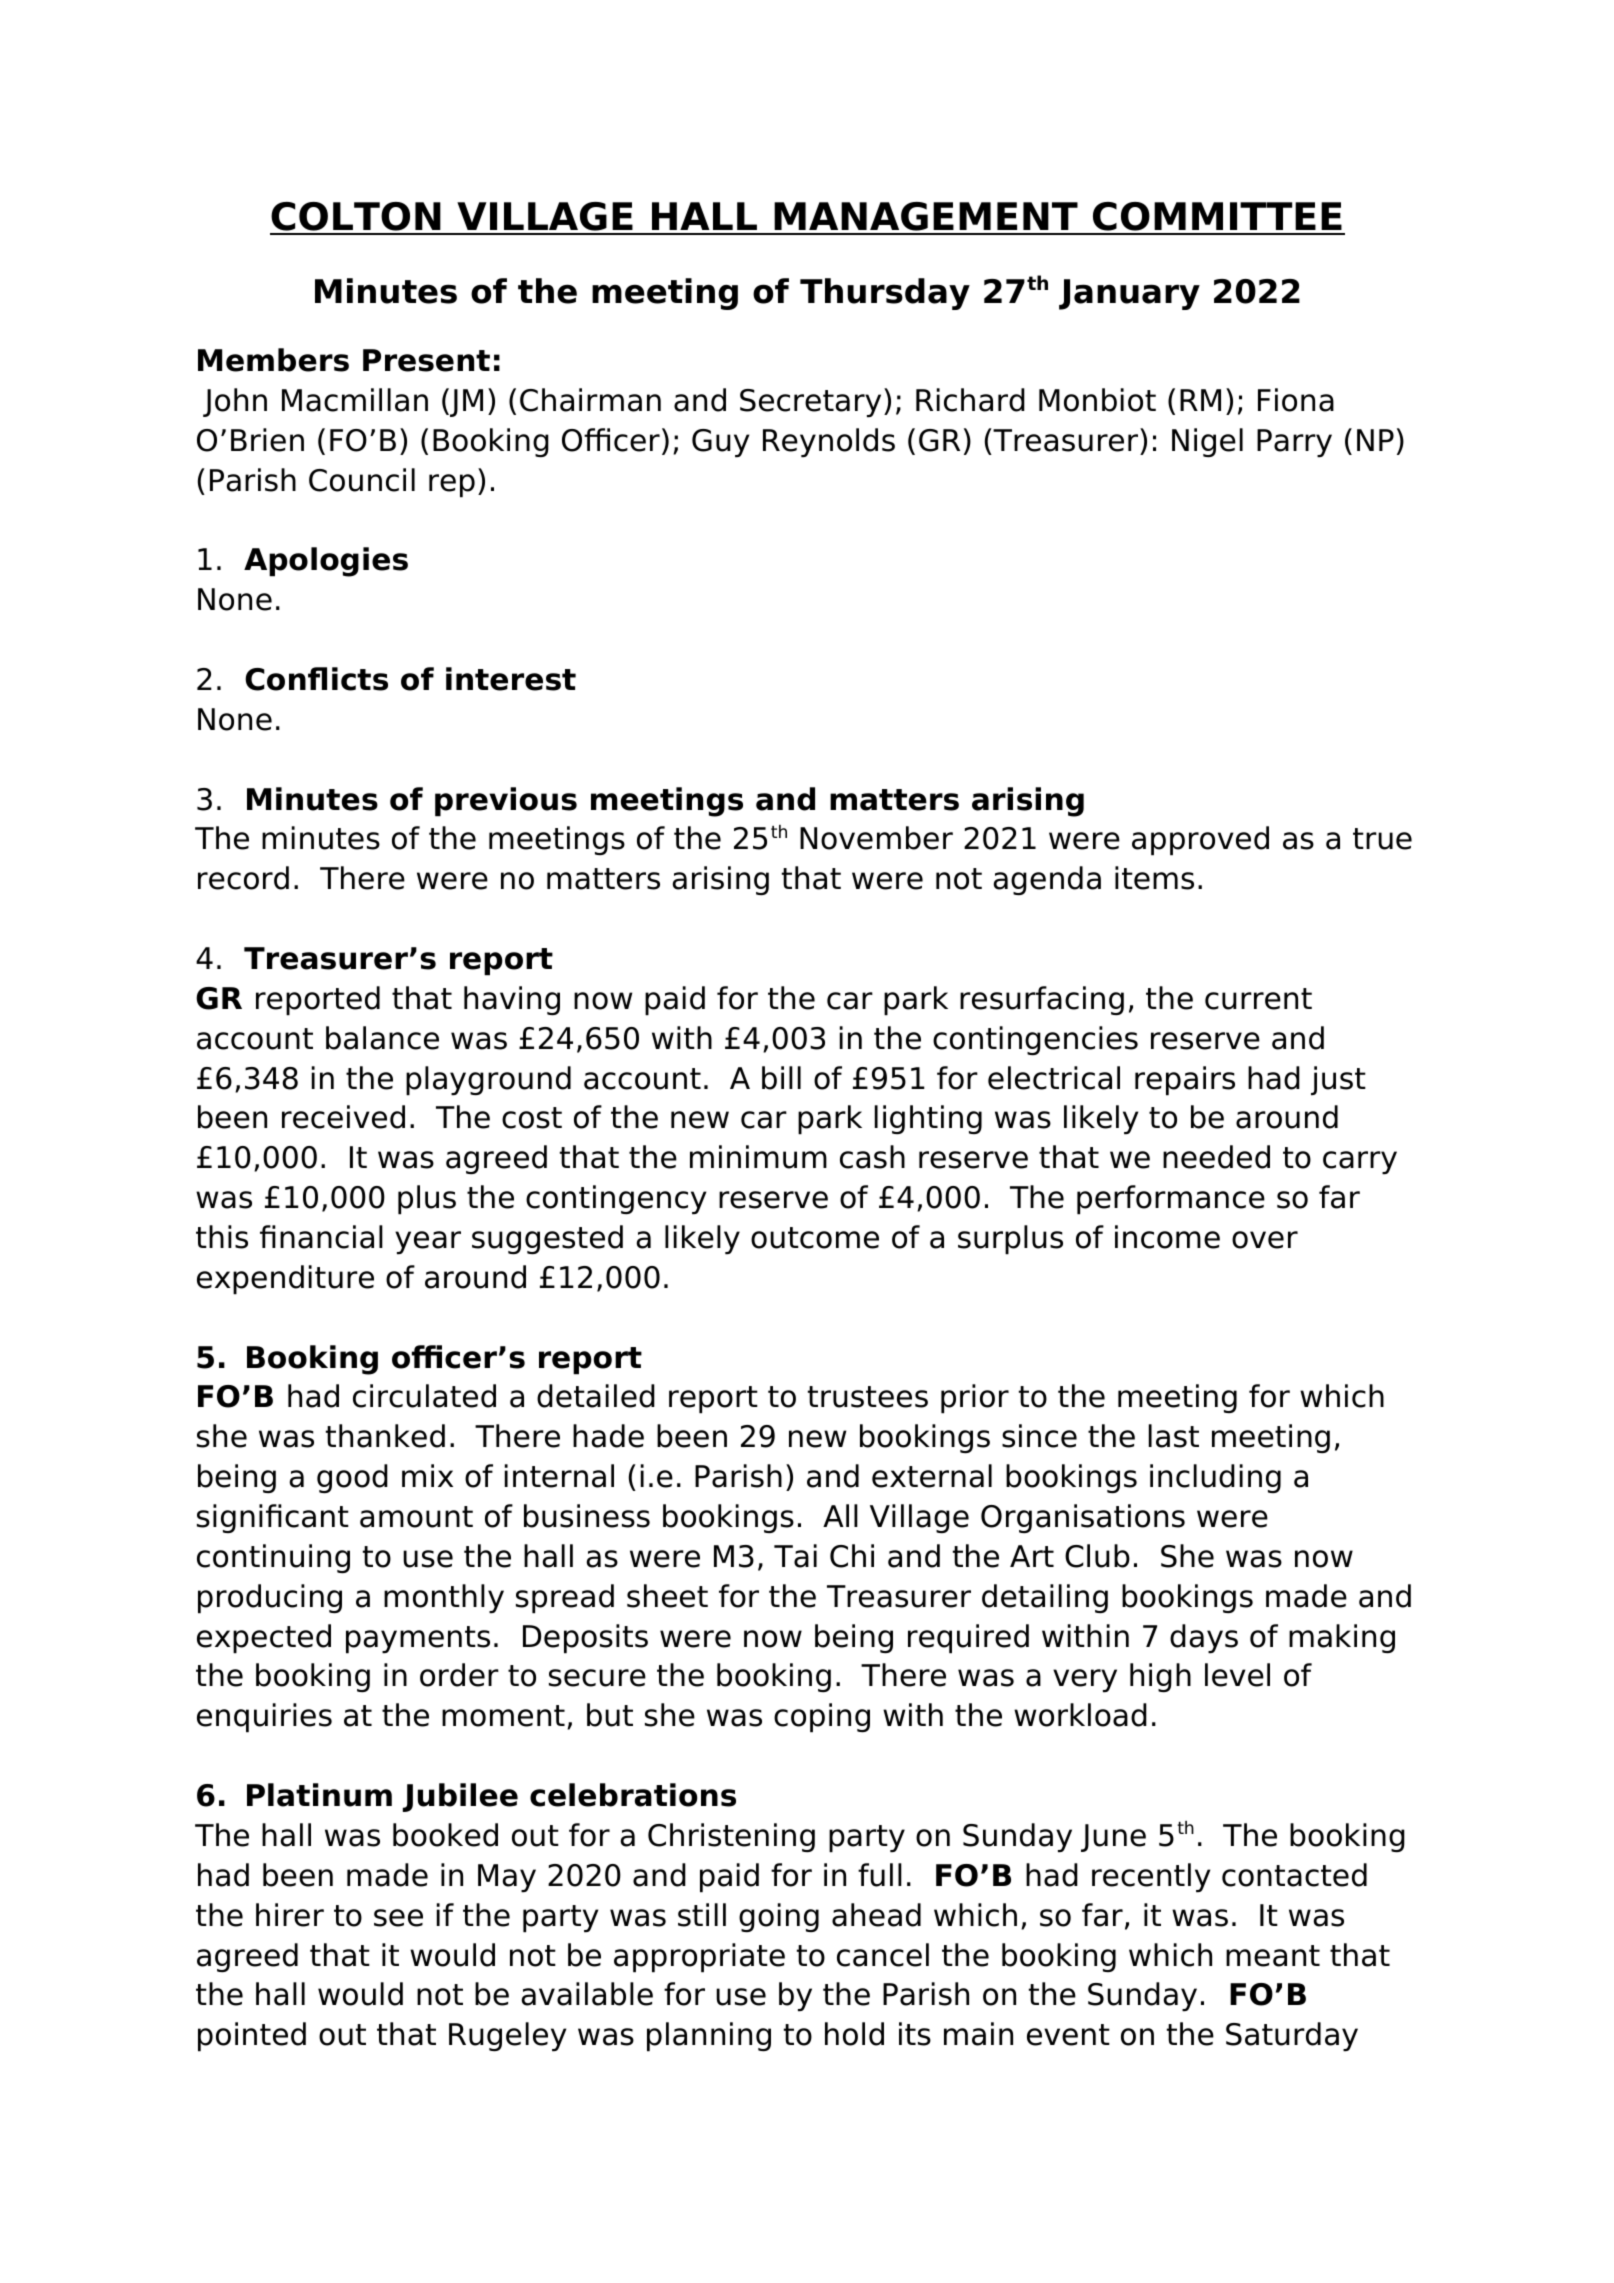 The image size is (1614, 2283). What do you see at coordinates (398, 1918) in the screenshot?
I see `see` at bounding box center [398, 1918].
